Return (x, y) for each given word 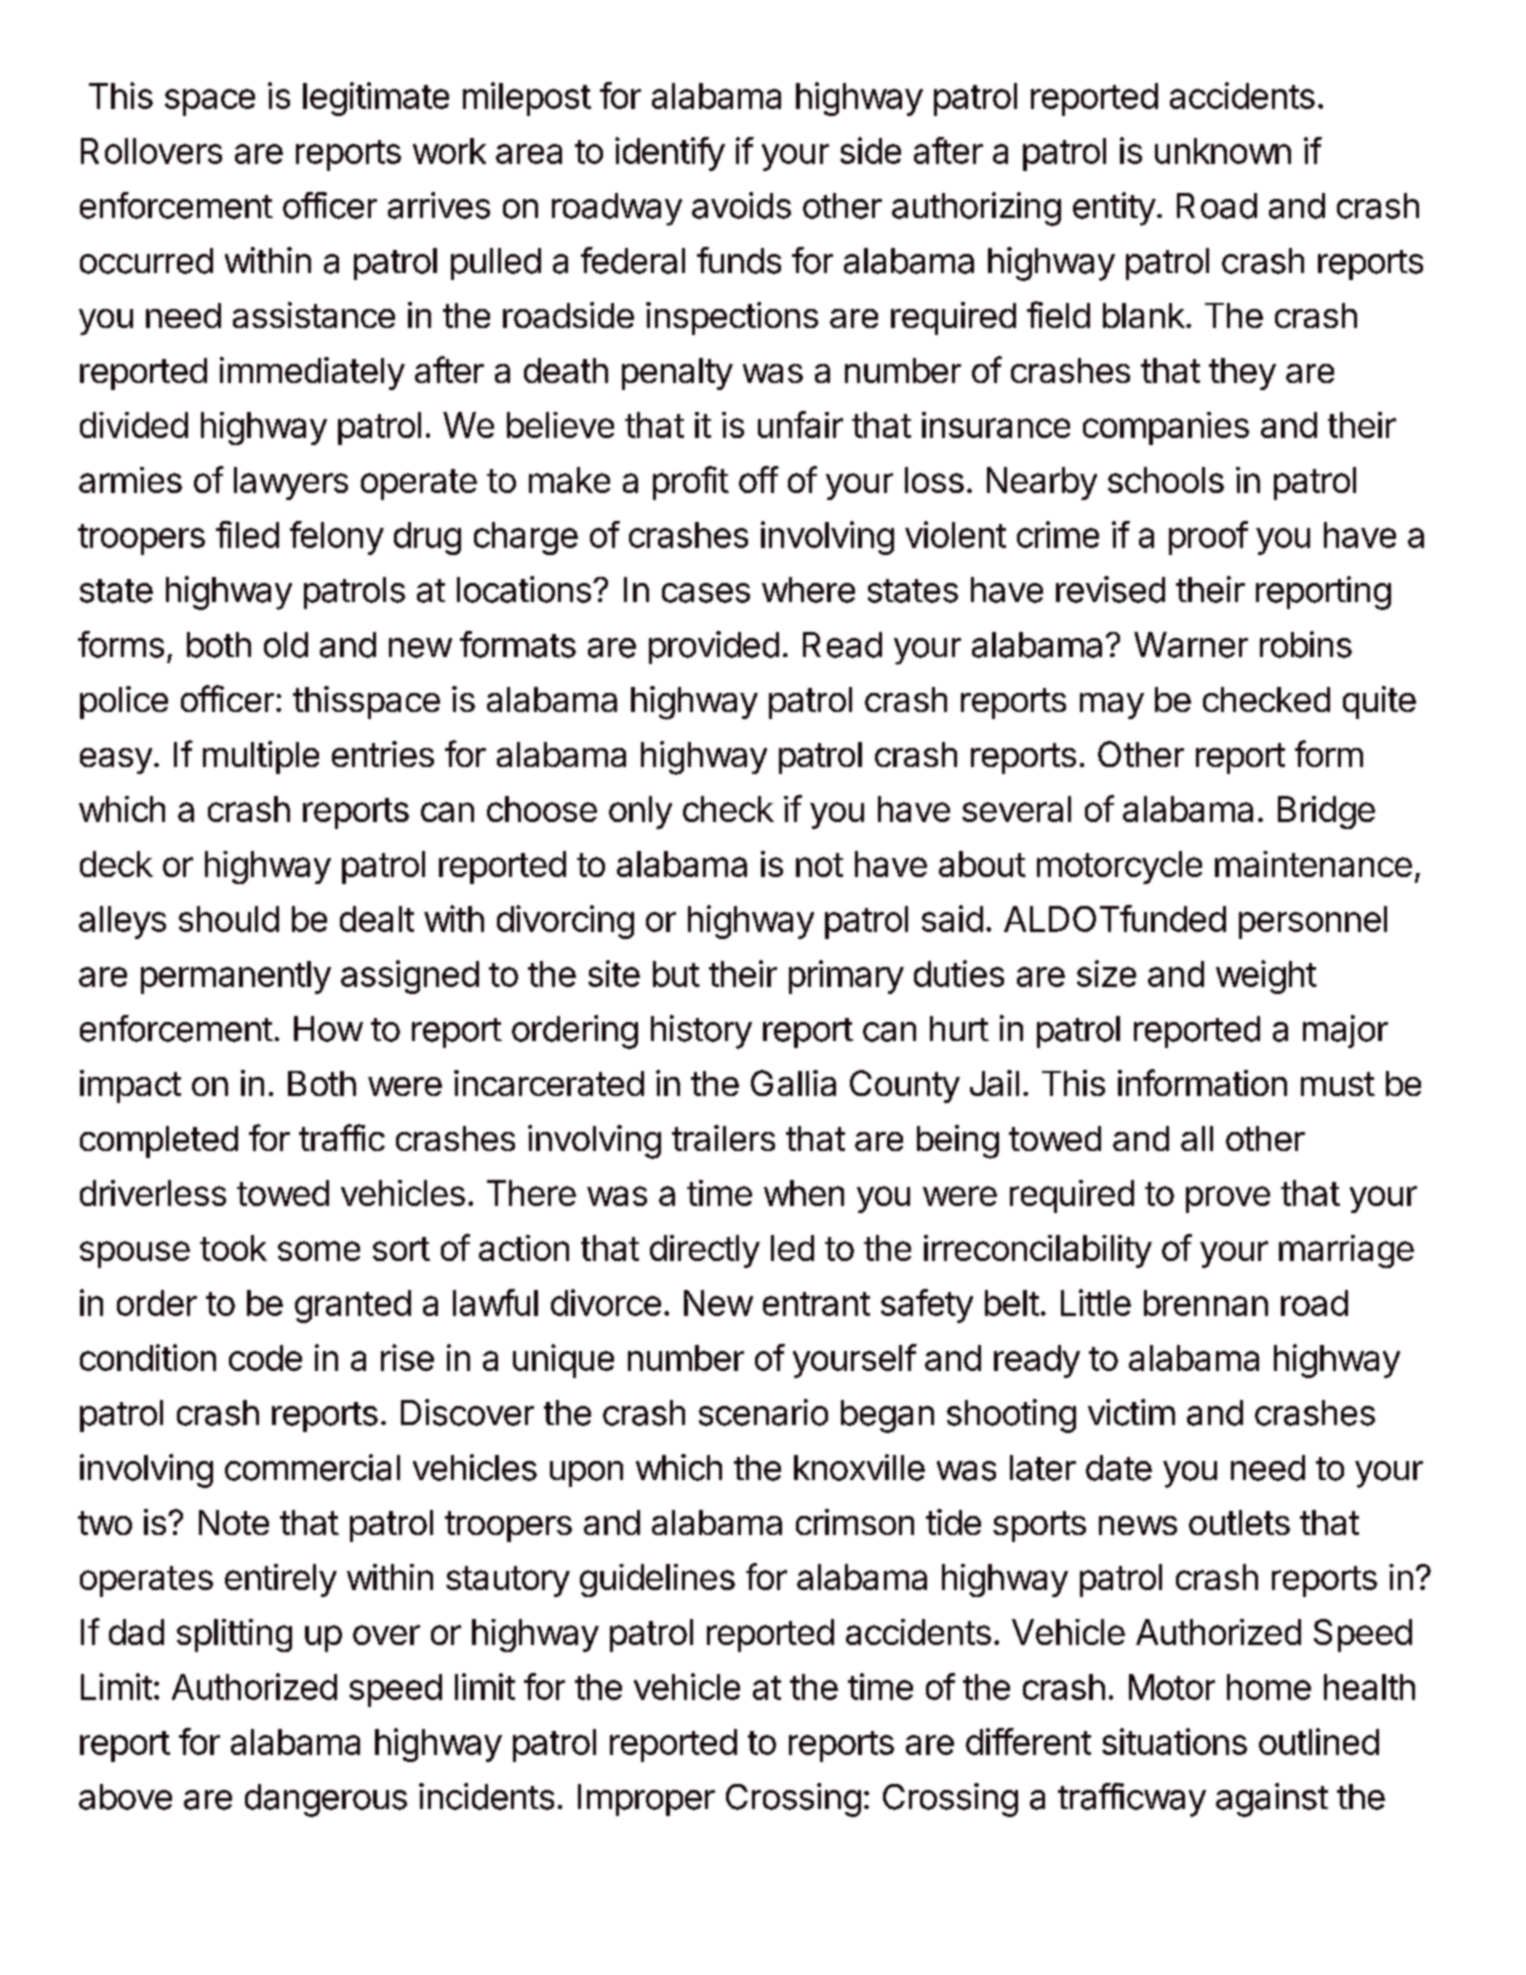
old (286, 645)
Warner (1191, 645)
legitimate (376, 99)
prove (1228, 1199)
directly (705, 1251)
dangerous (326, 1800)
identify (670, 154)
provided (714, 647)
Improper (646, 1800)
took (233, 1248)
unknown (1223, 151)
